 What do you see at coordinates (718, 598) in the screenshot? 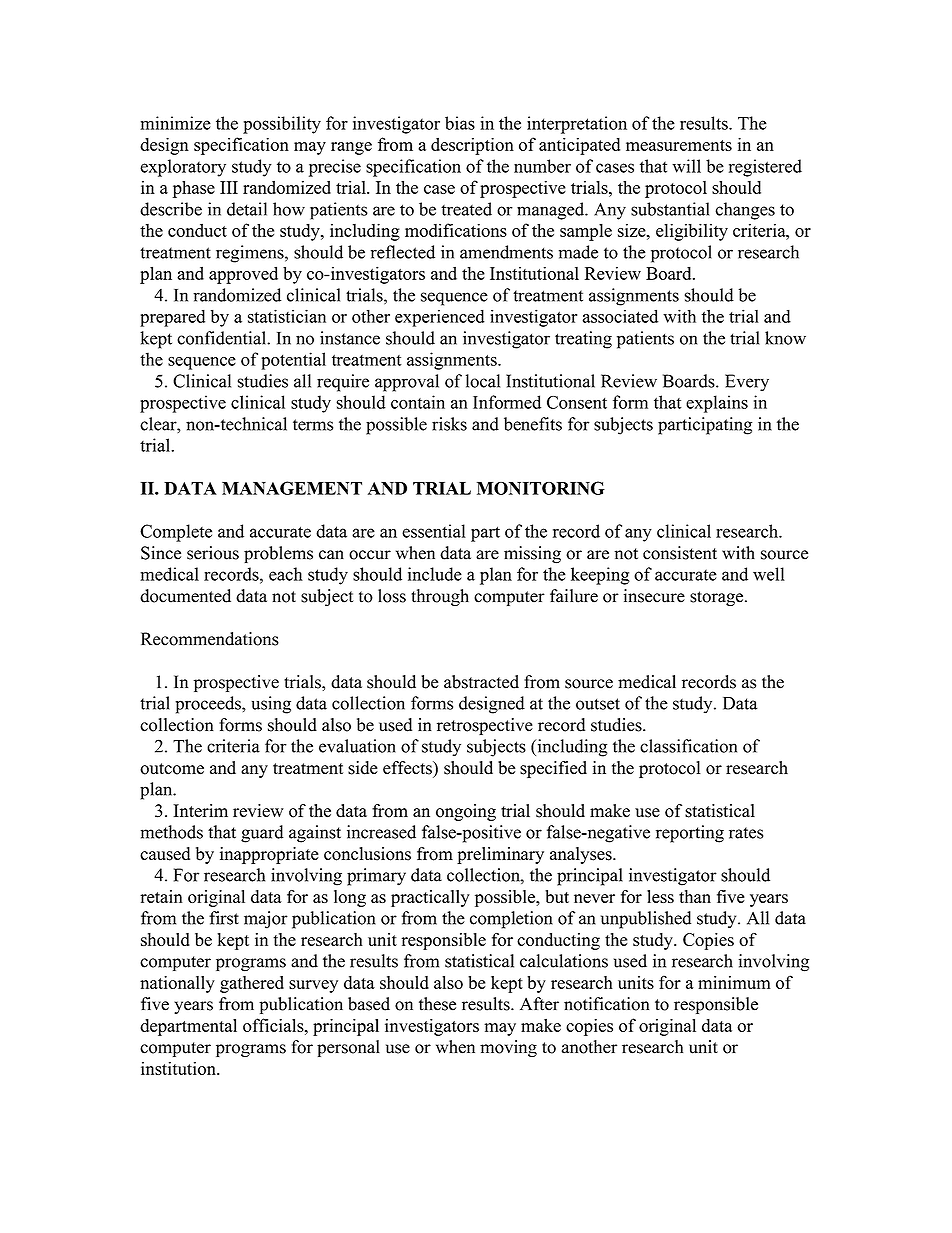
I see `storage` at bounding box center [718, 598].
